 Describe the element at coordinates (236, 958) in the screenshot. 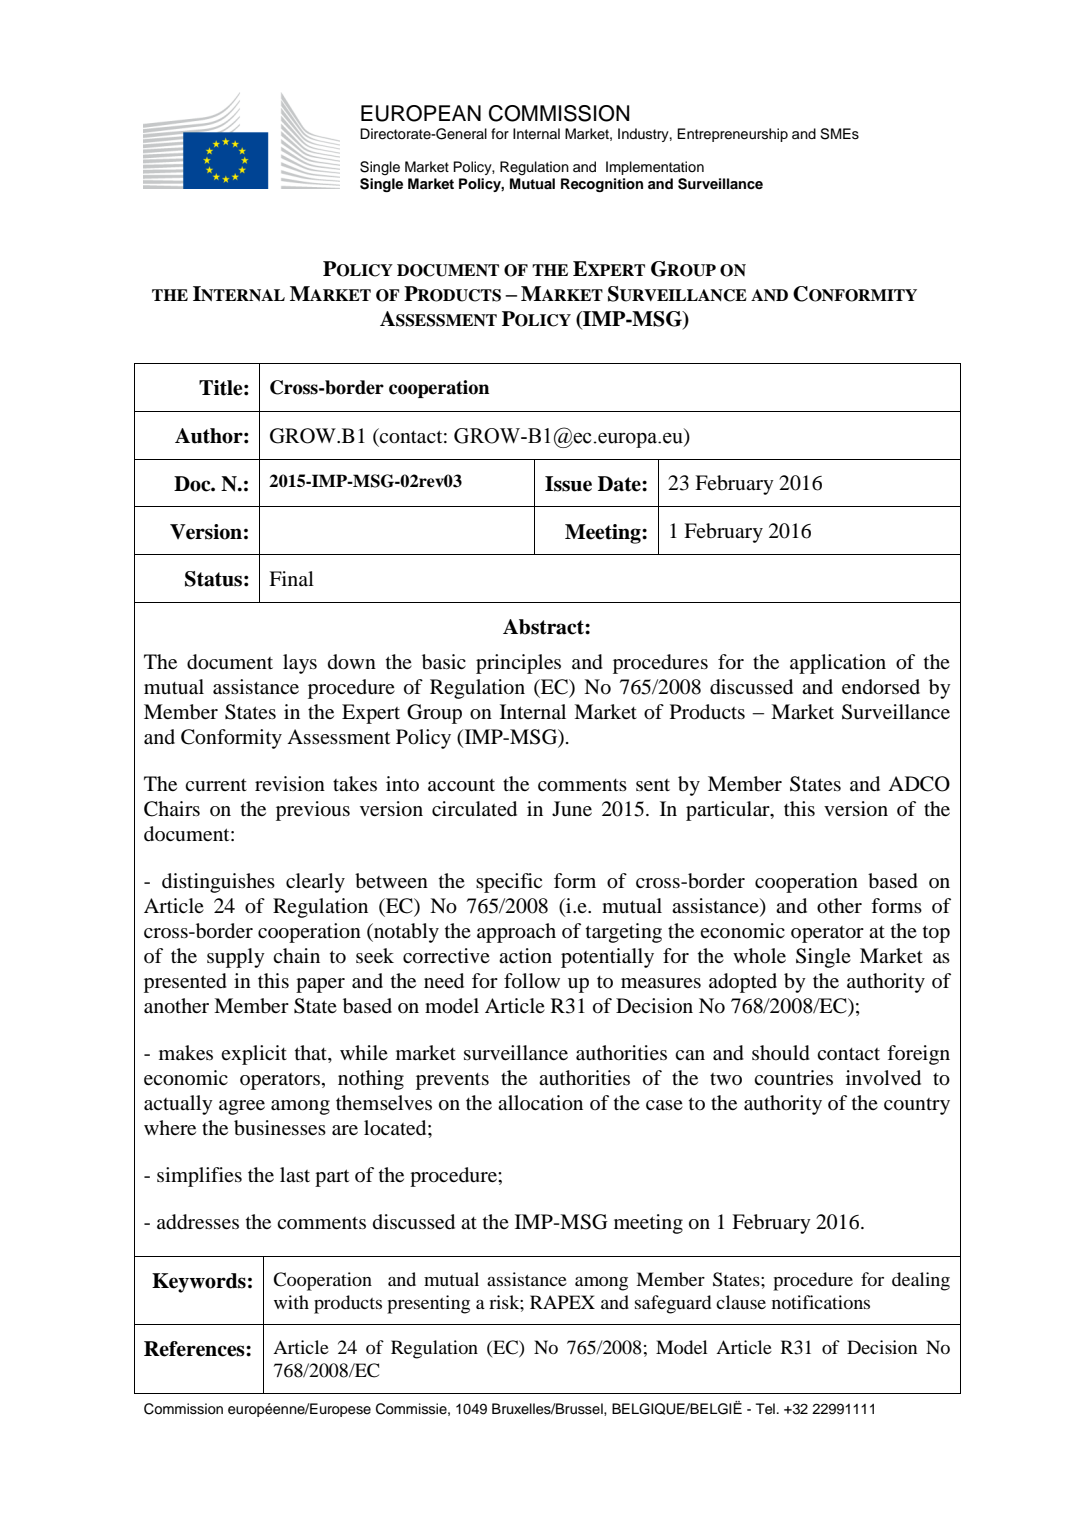

I see `supply` at that location.
